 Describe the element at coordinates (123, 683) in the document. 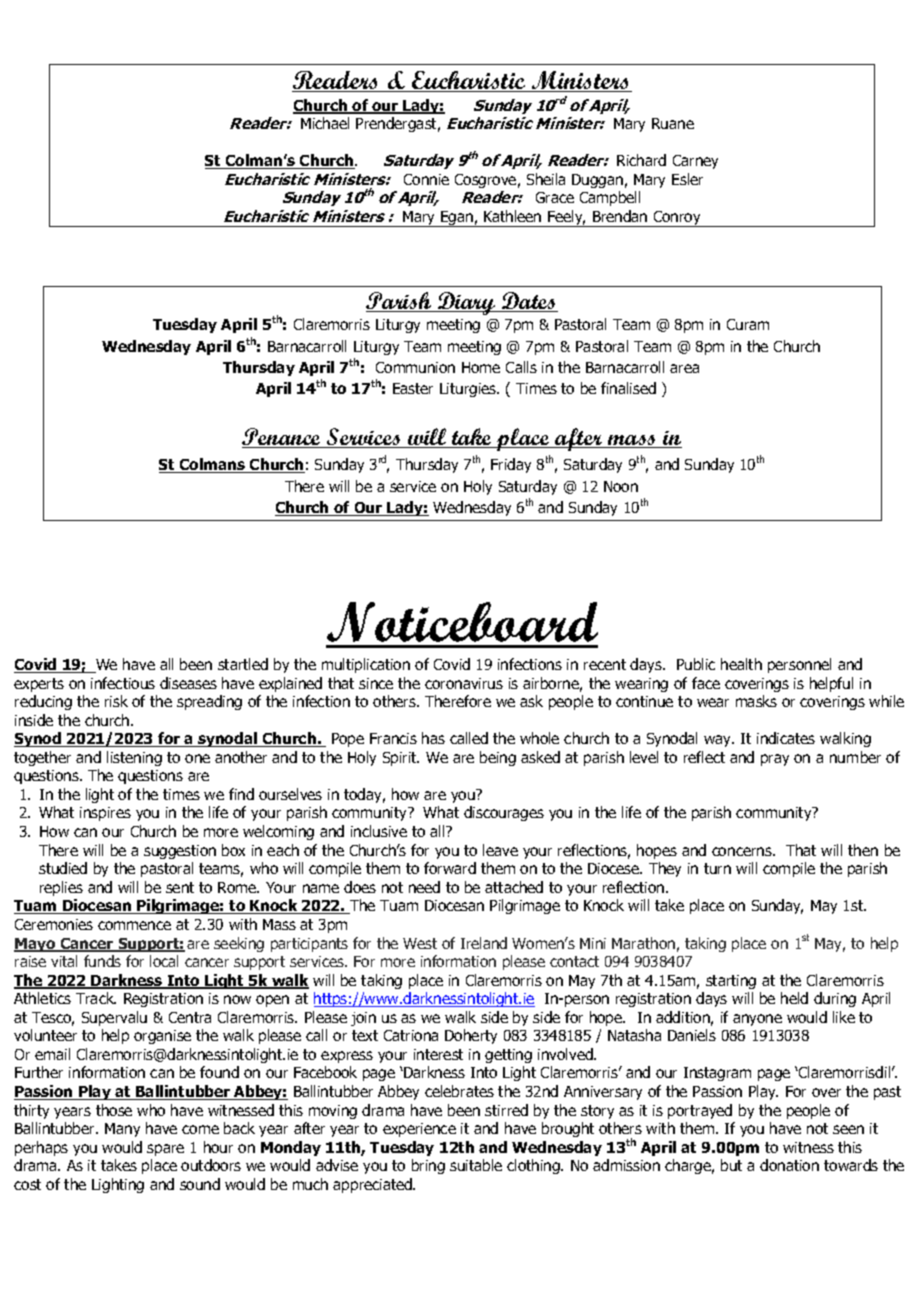

I see `infectious` at that location.
